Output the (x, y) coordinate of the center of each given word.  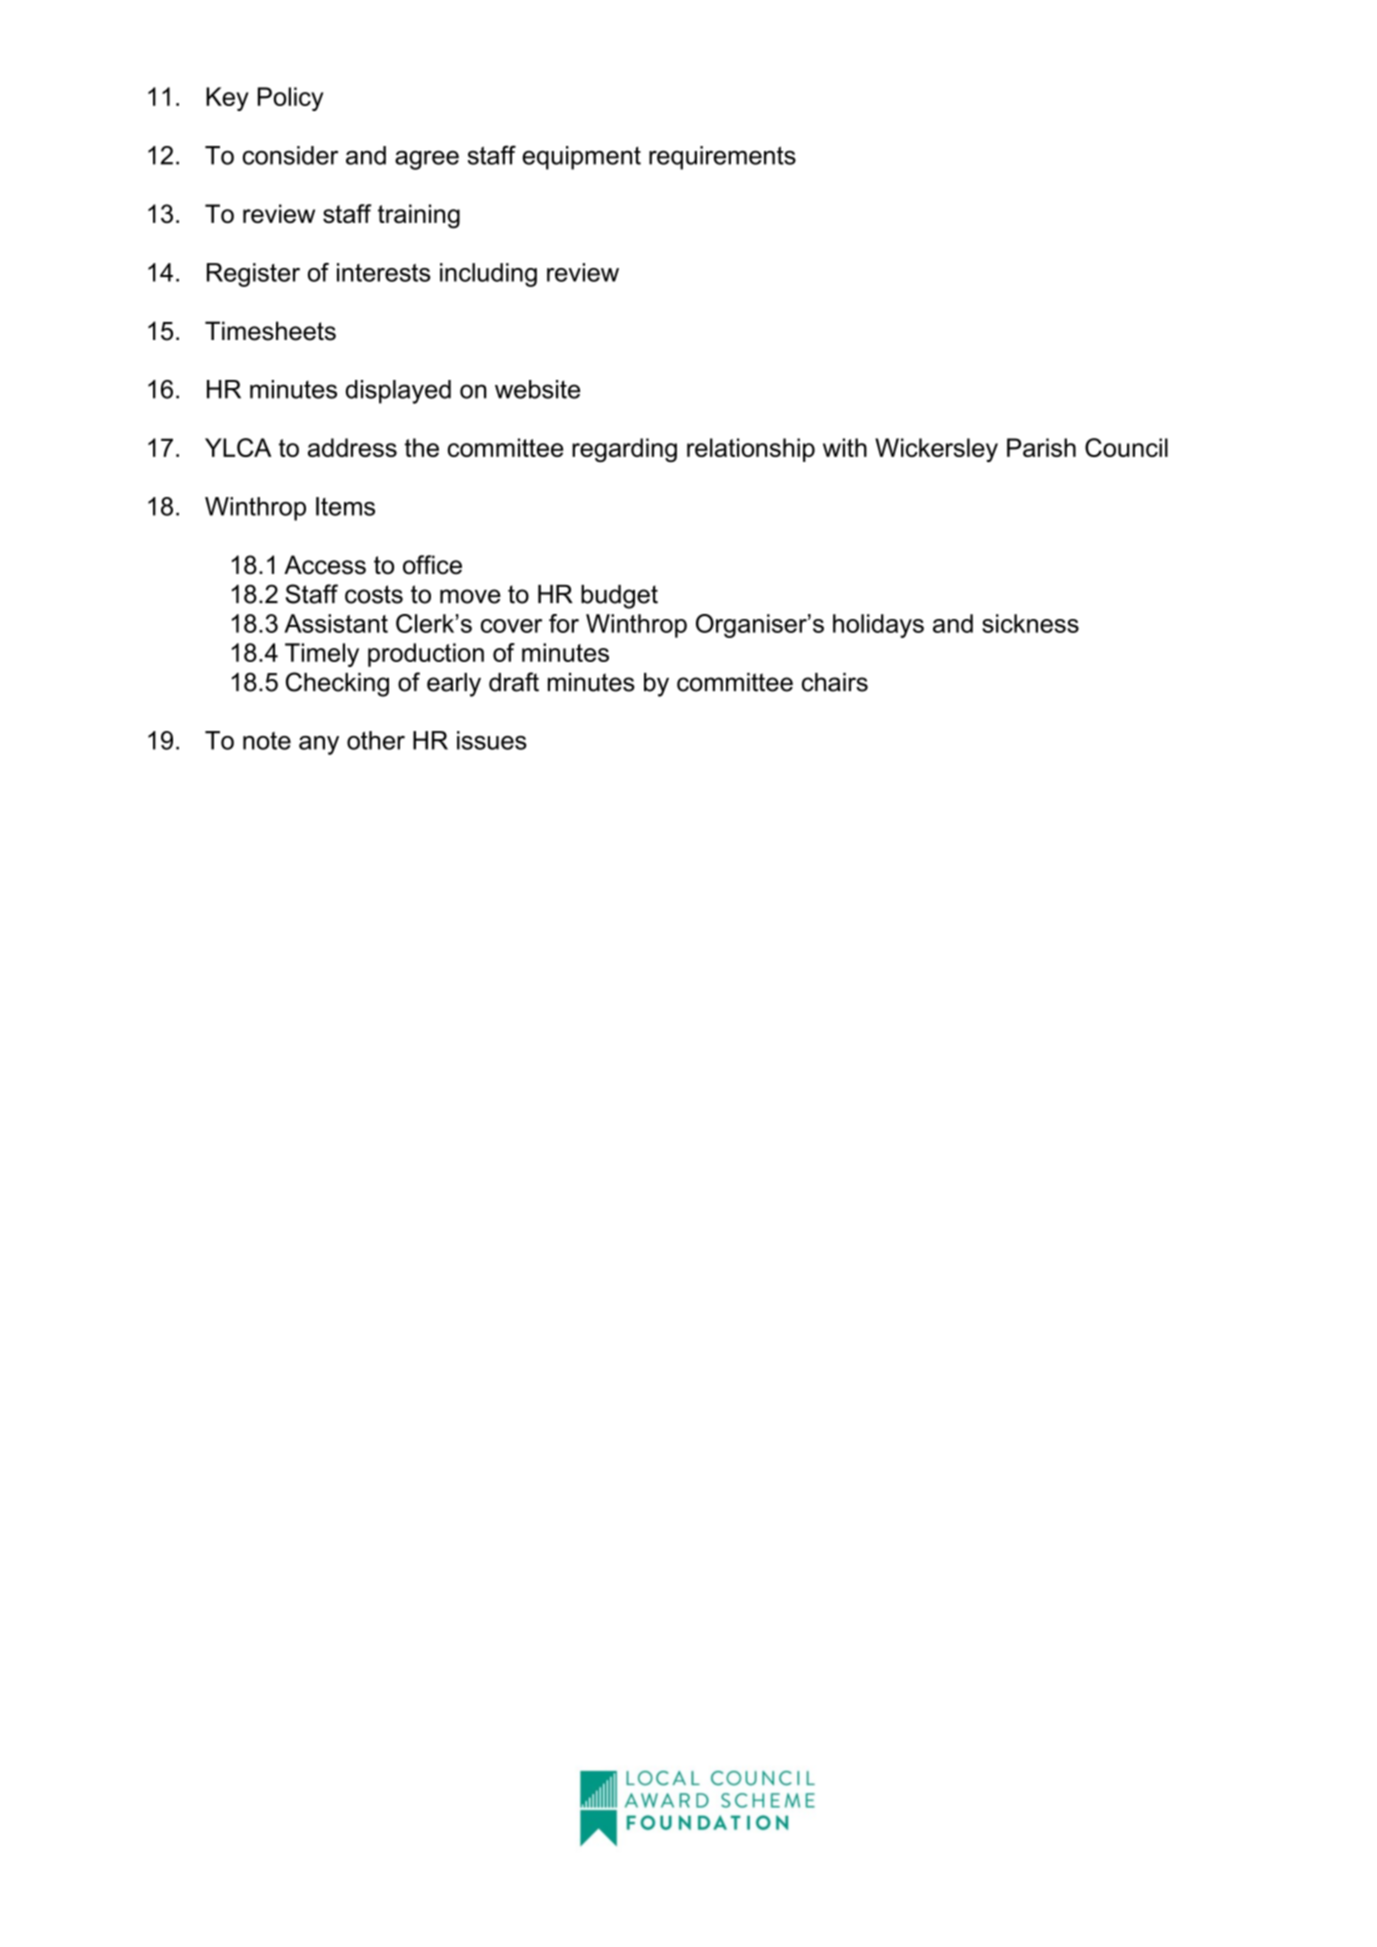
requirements (722, 158)
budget (619, 597)
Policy (290, 99)
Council (1126, 447)
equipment (581, 158)
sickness (1030, 623)
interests (384, 272)
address (352, 447)
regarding (624, 450)
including (488, 275)
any (319, 745)
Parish (1041, 447)
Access (325, 565)
